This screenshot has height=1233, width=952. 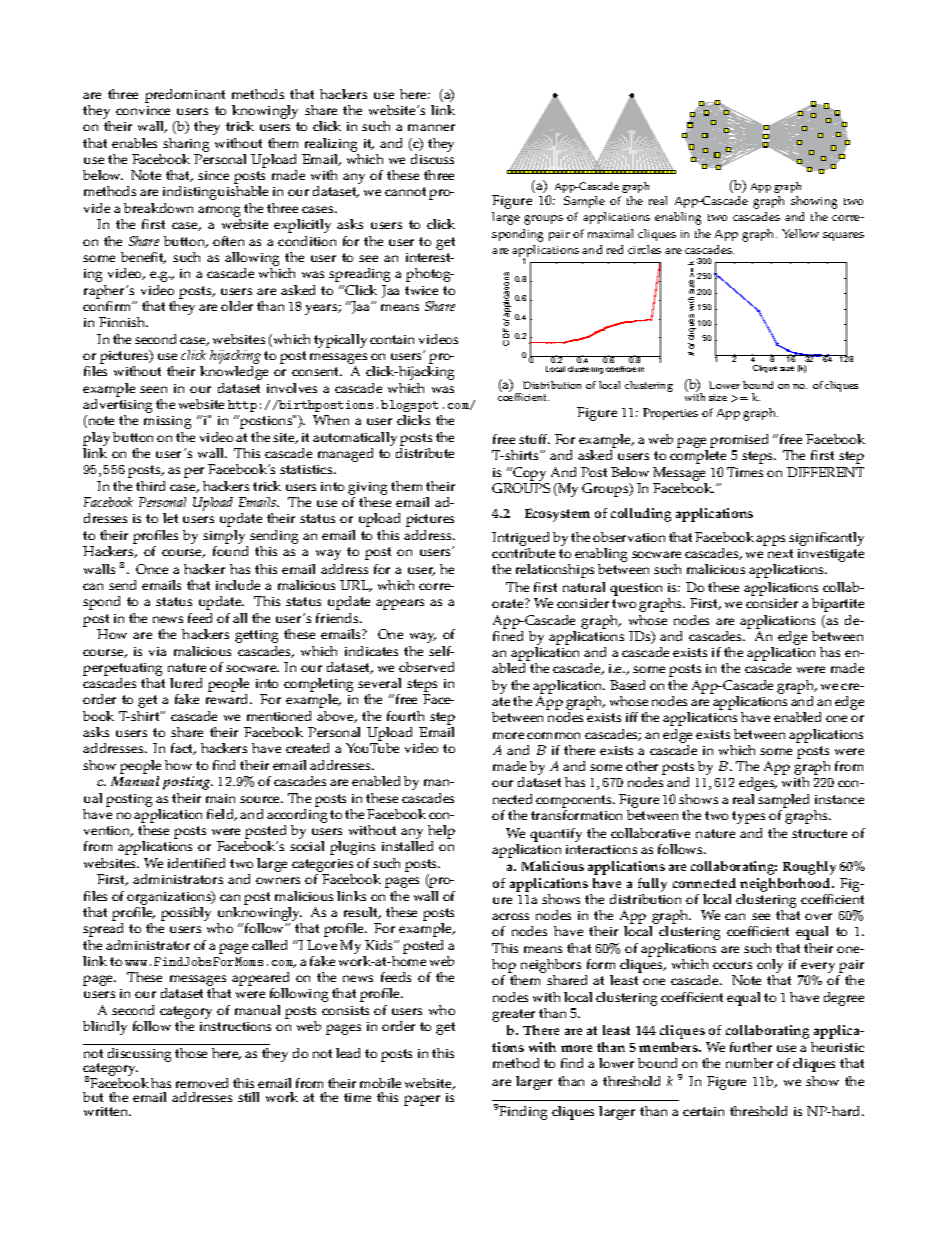 I want to click on distribute, so click(x=425, y=453).
